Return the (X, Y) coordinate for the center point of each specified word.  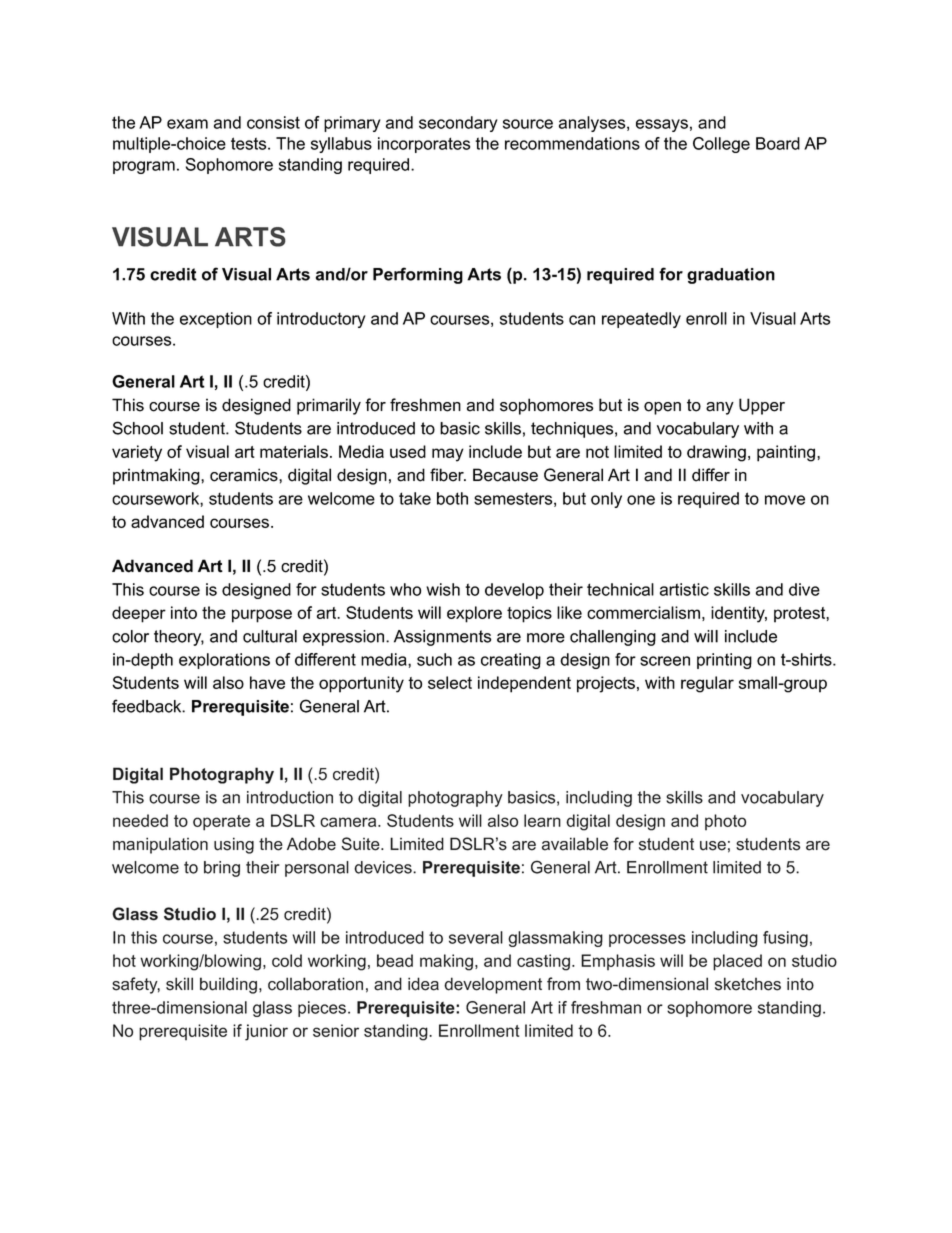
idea (423, 984)
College (721, 145)
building (228, 985)
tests (250, 143)
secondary (458, 124)
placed (737, 962)
